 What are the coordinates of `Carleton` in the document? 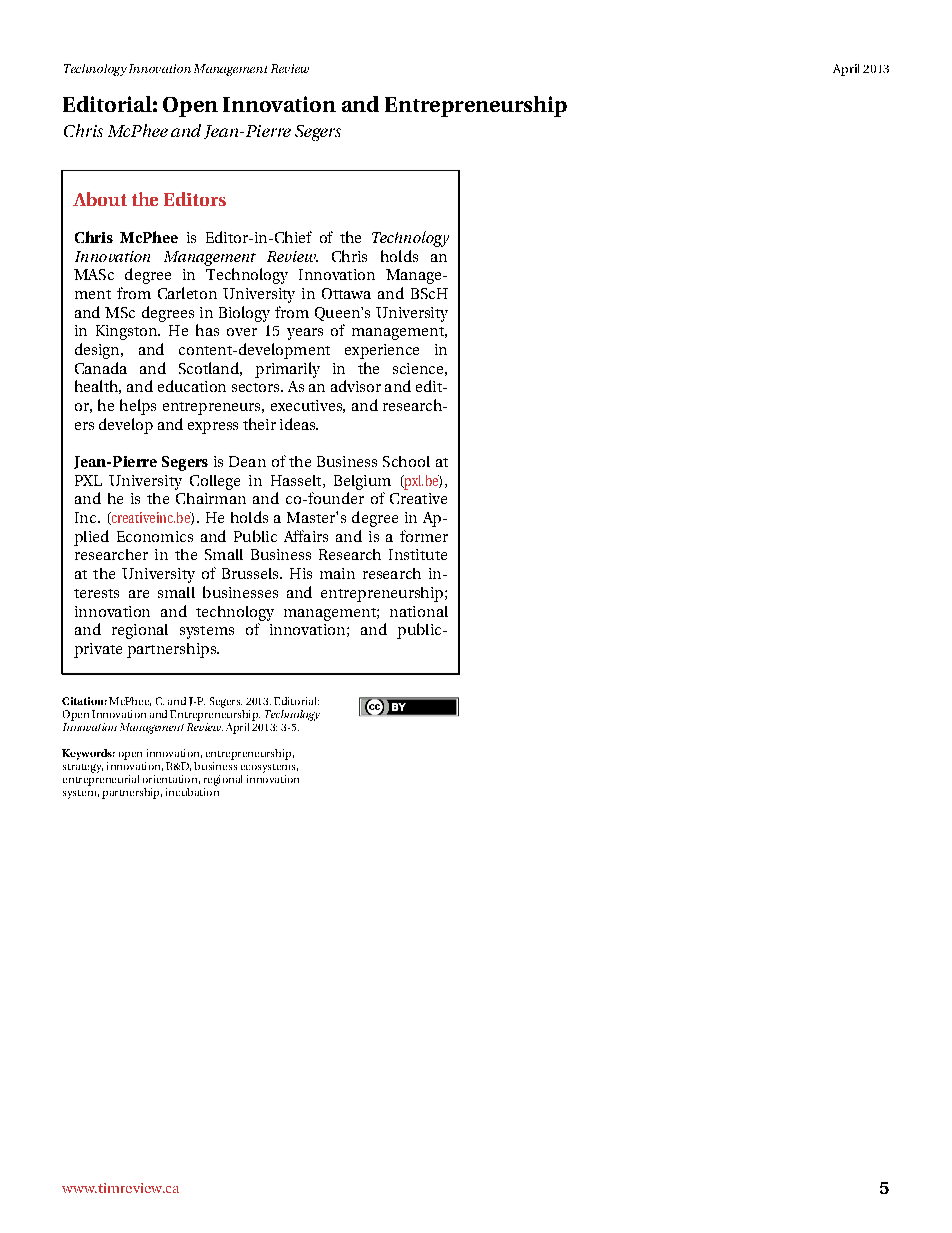 It's located at (187, 293).
